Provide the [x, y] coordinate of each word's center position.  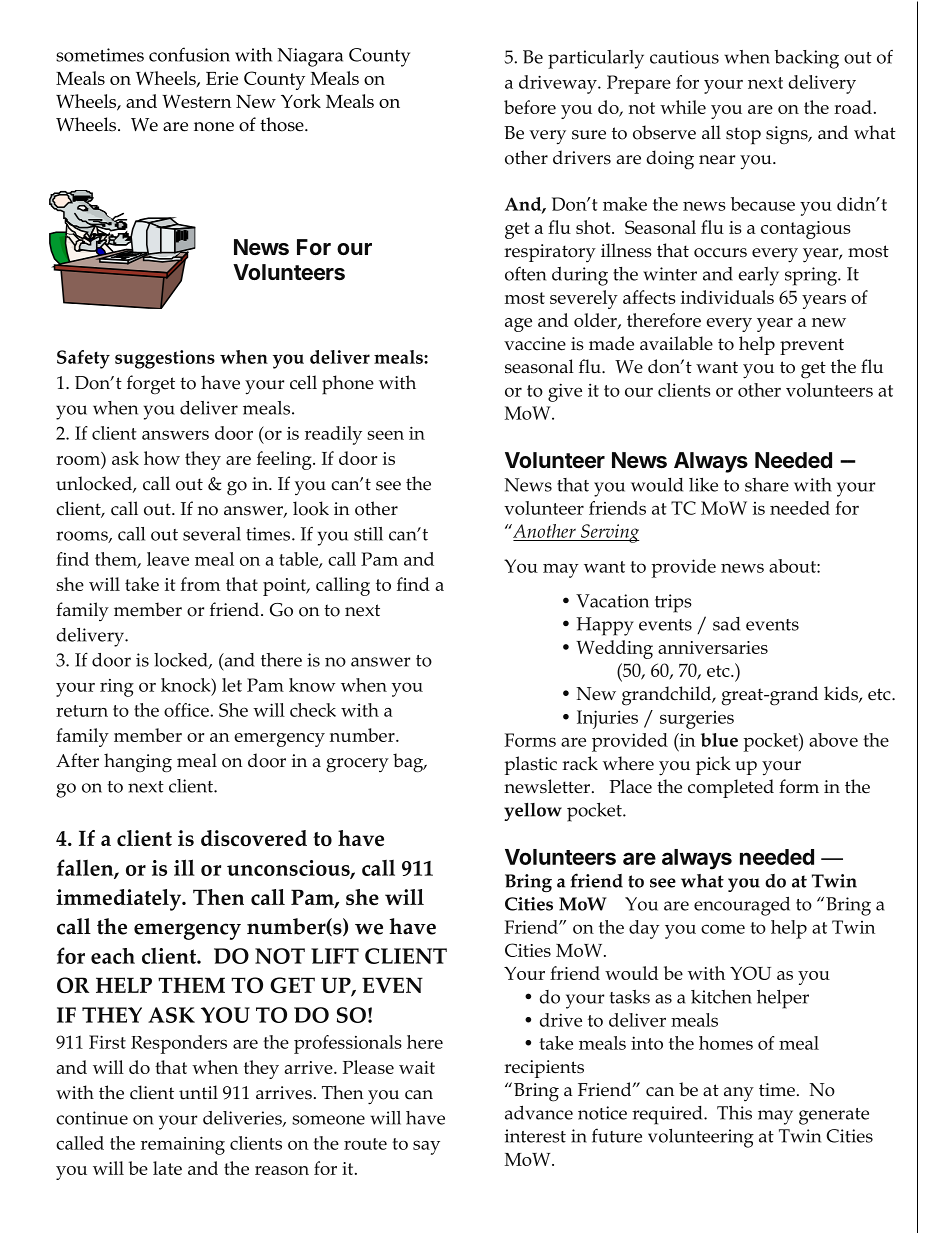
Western [196, 101]
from [200, 584]
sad [726, 624]
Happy [605, 626]
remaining [183, 1145]
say [426, 1147]
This [734, 1112]
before [530, 107]
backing [806, 59]
